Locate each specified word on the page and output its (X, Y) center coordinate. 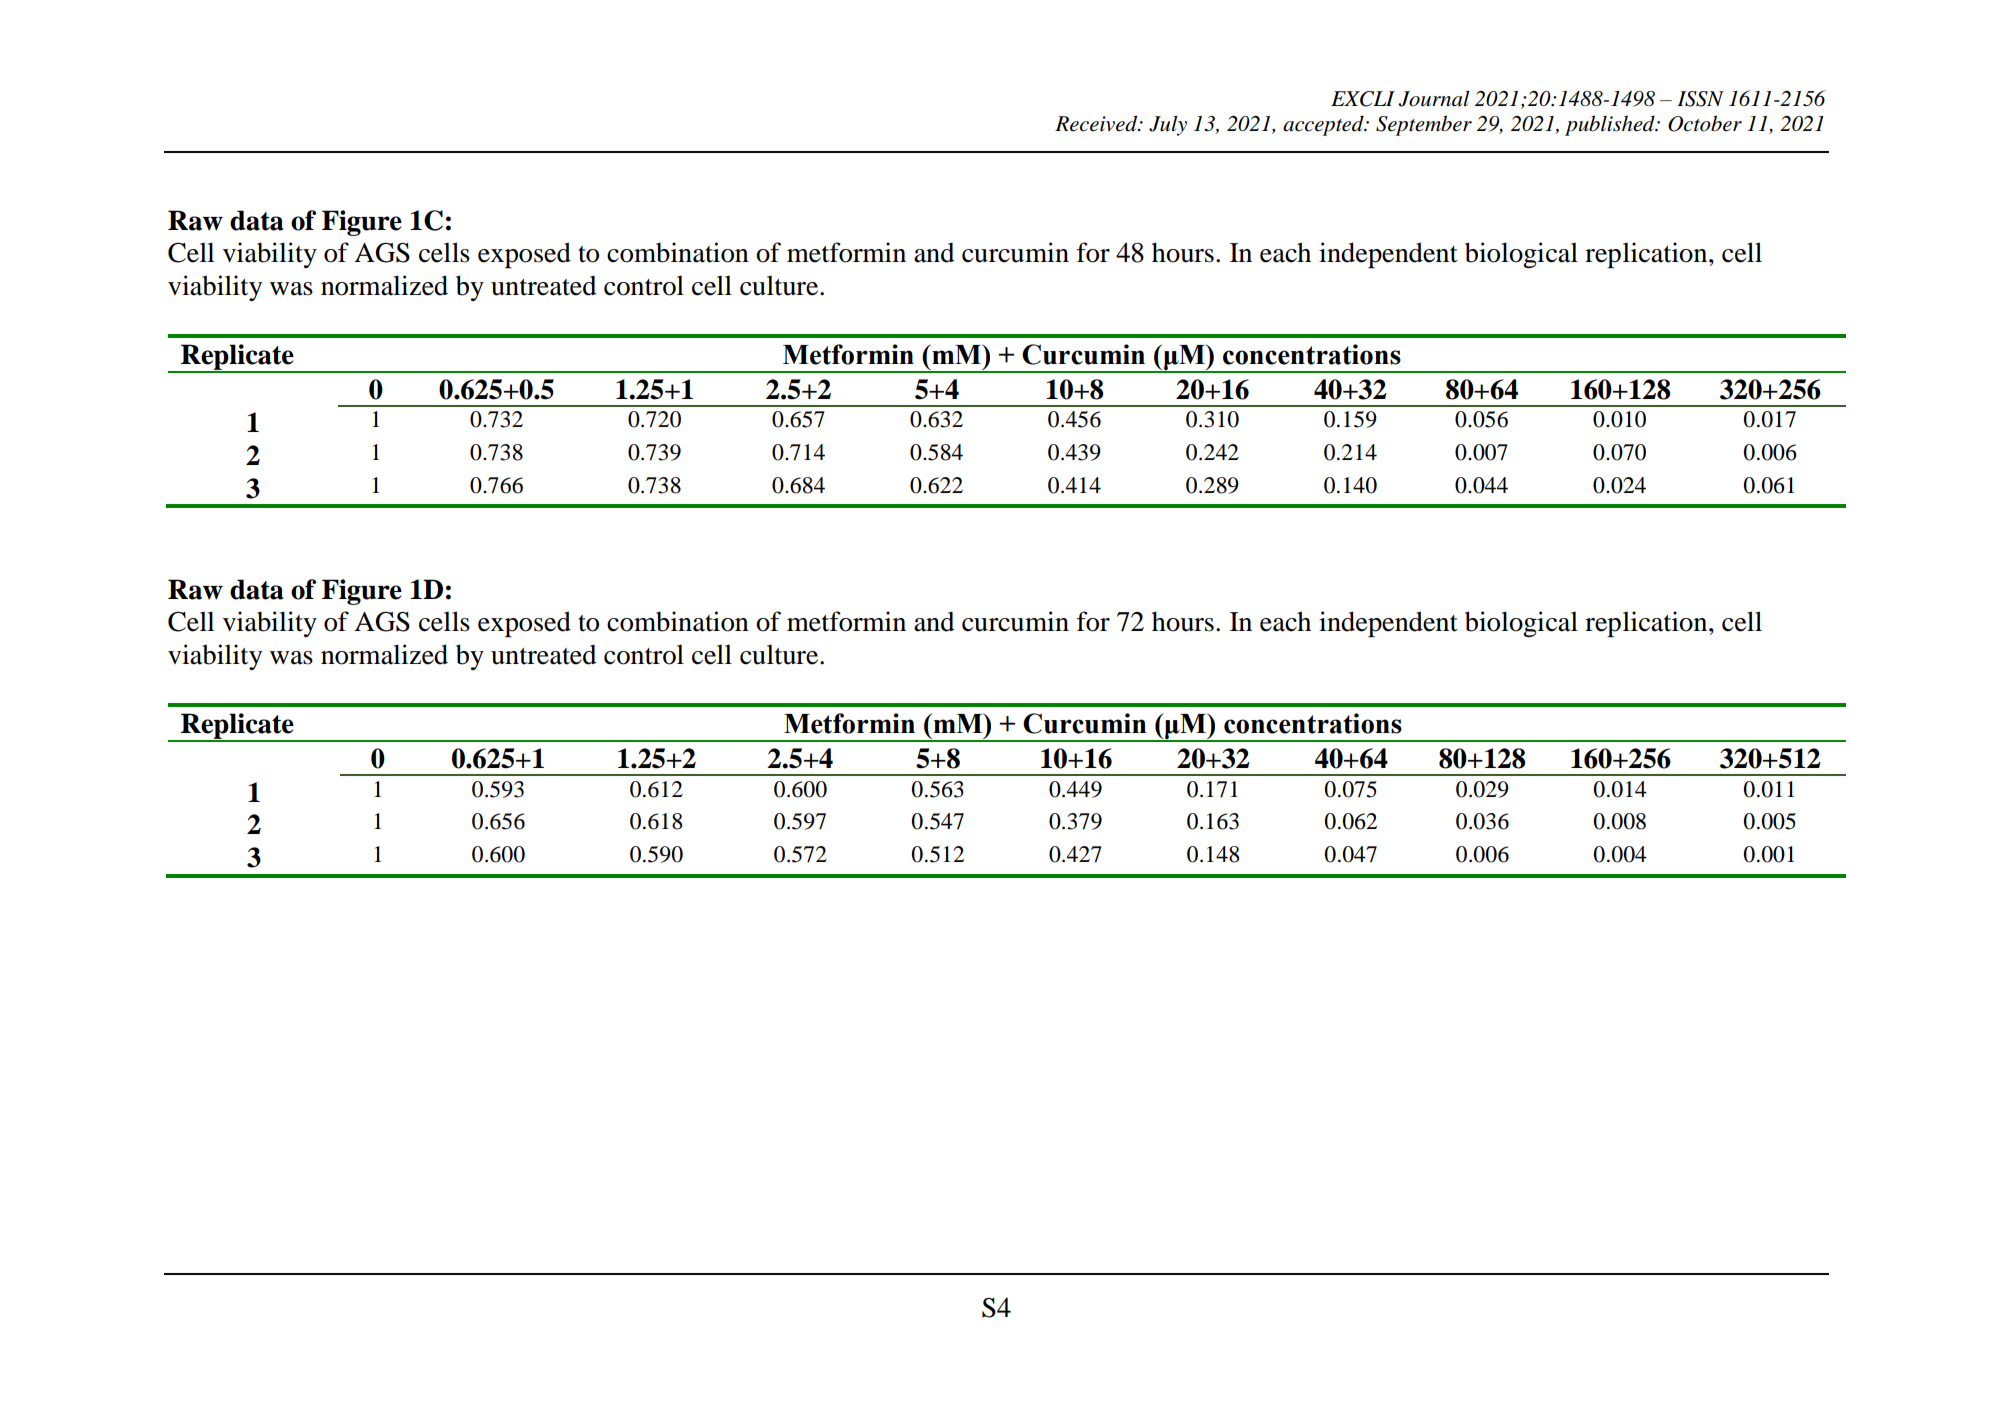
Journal (1434, 98)
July (1168, 125)
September (1424, 125)
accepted (1324, 125)
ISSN (1700, 99)
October (1705, 123)
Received (1097, 123)
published (1611, 125)
